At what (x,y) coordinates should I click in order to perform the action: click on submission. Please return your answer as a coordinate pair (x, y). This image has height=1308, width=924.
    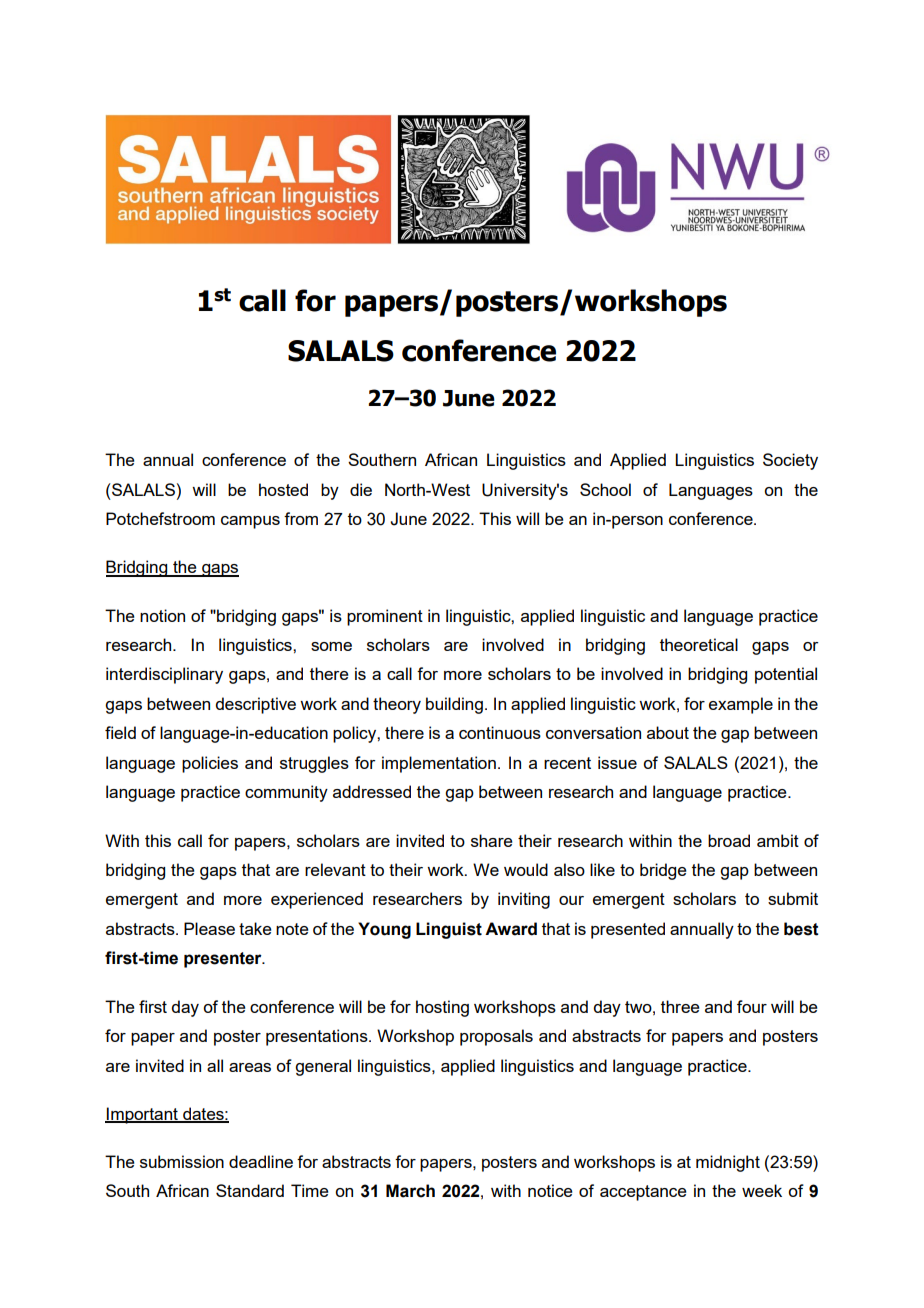
    Looking at the image, I should click on (182, 1161).
